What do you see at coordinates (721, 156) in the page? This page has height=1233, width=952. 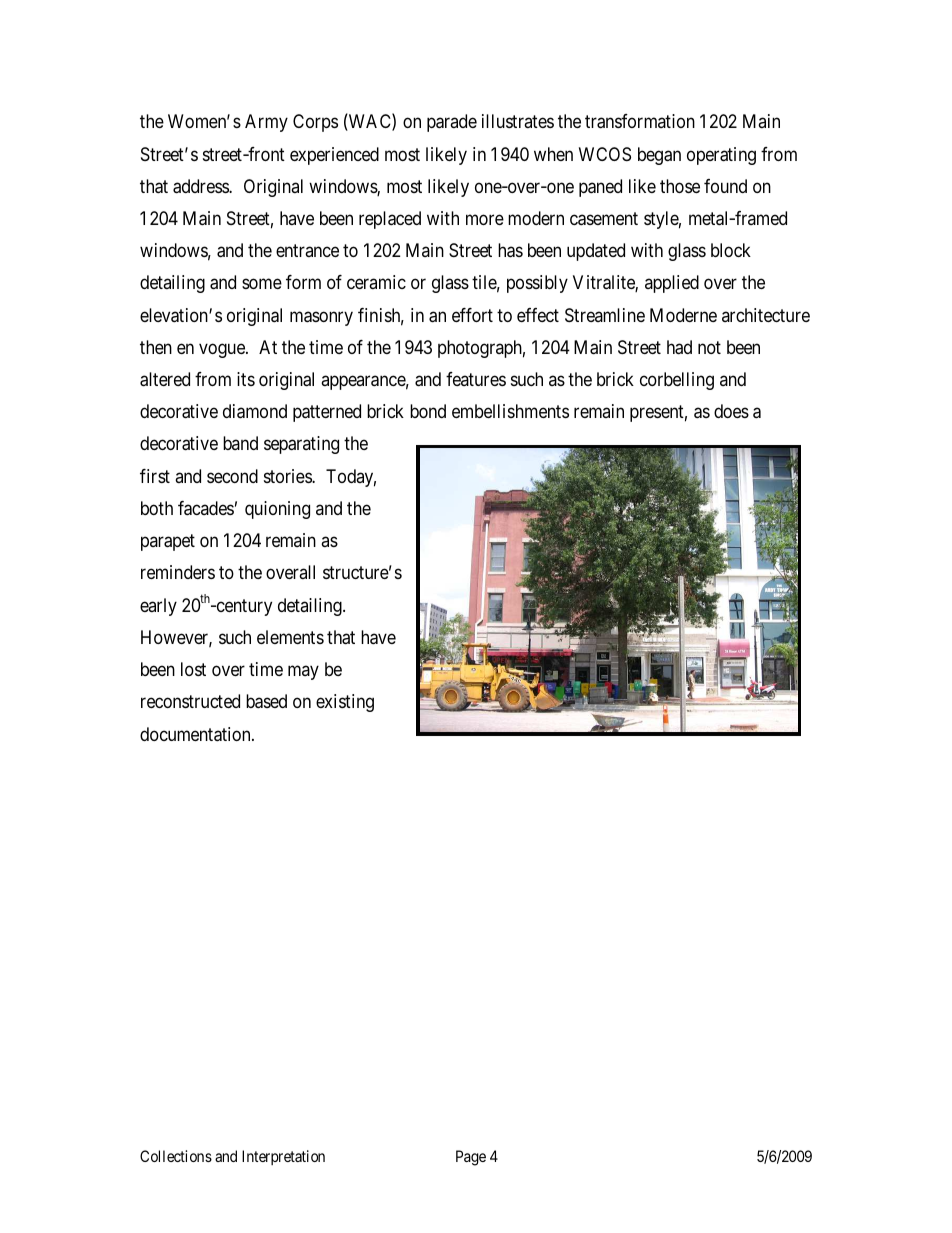 I see `operating` at bounding box center [721, 156].
